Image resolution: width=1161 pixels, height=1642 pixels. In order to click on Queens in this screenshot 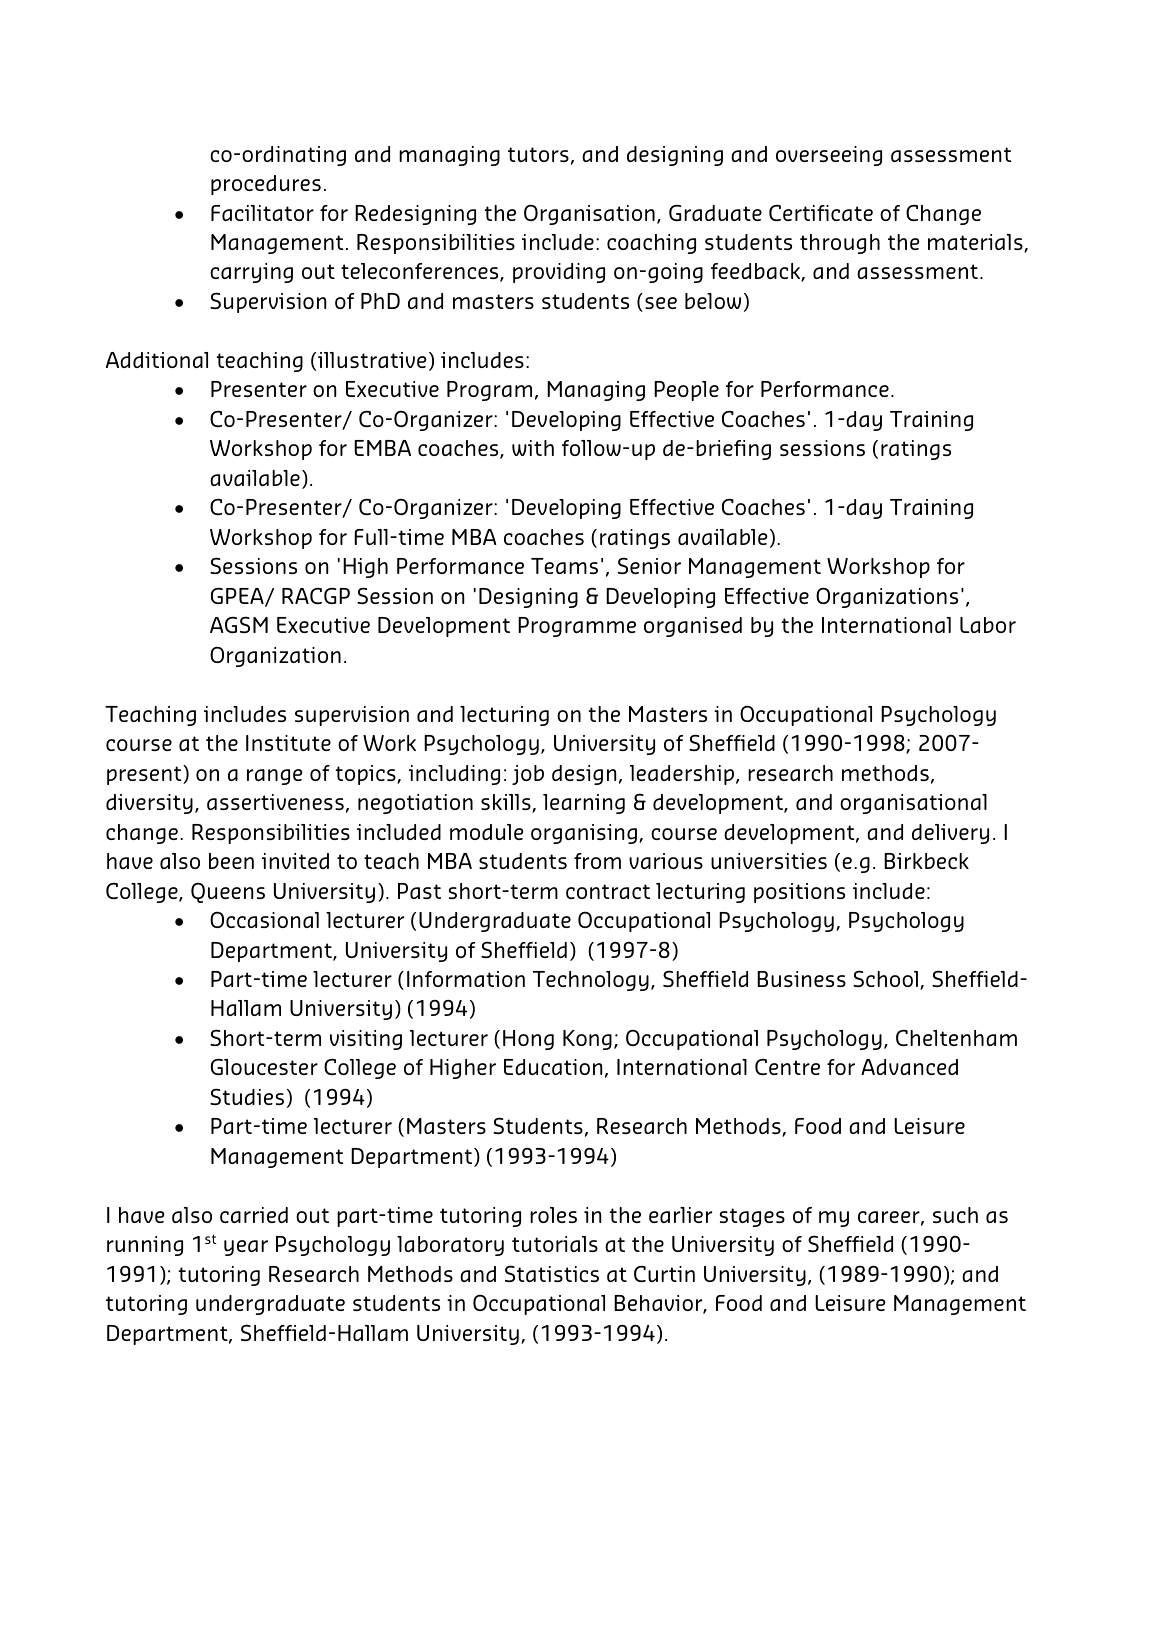, I will do `click(228, 893)`.
